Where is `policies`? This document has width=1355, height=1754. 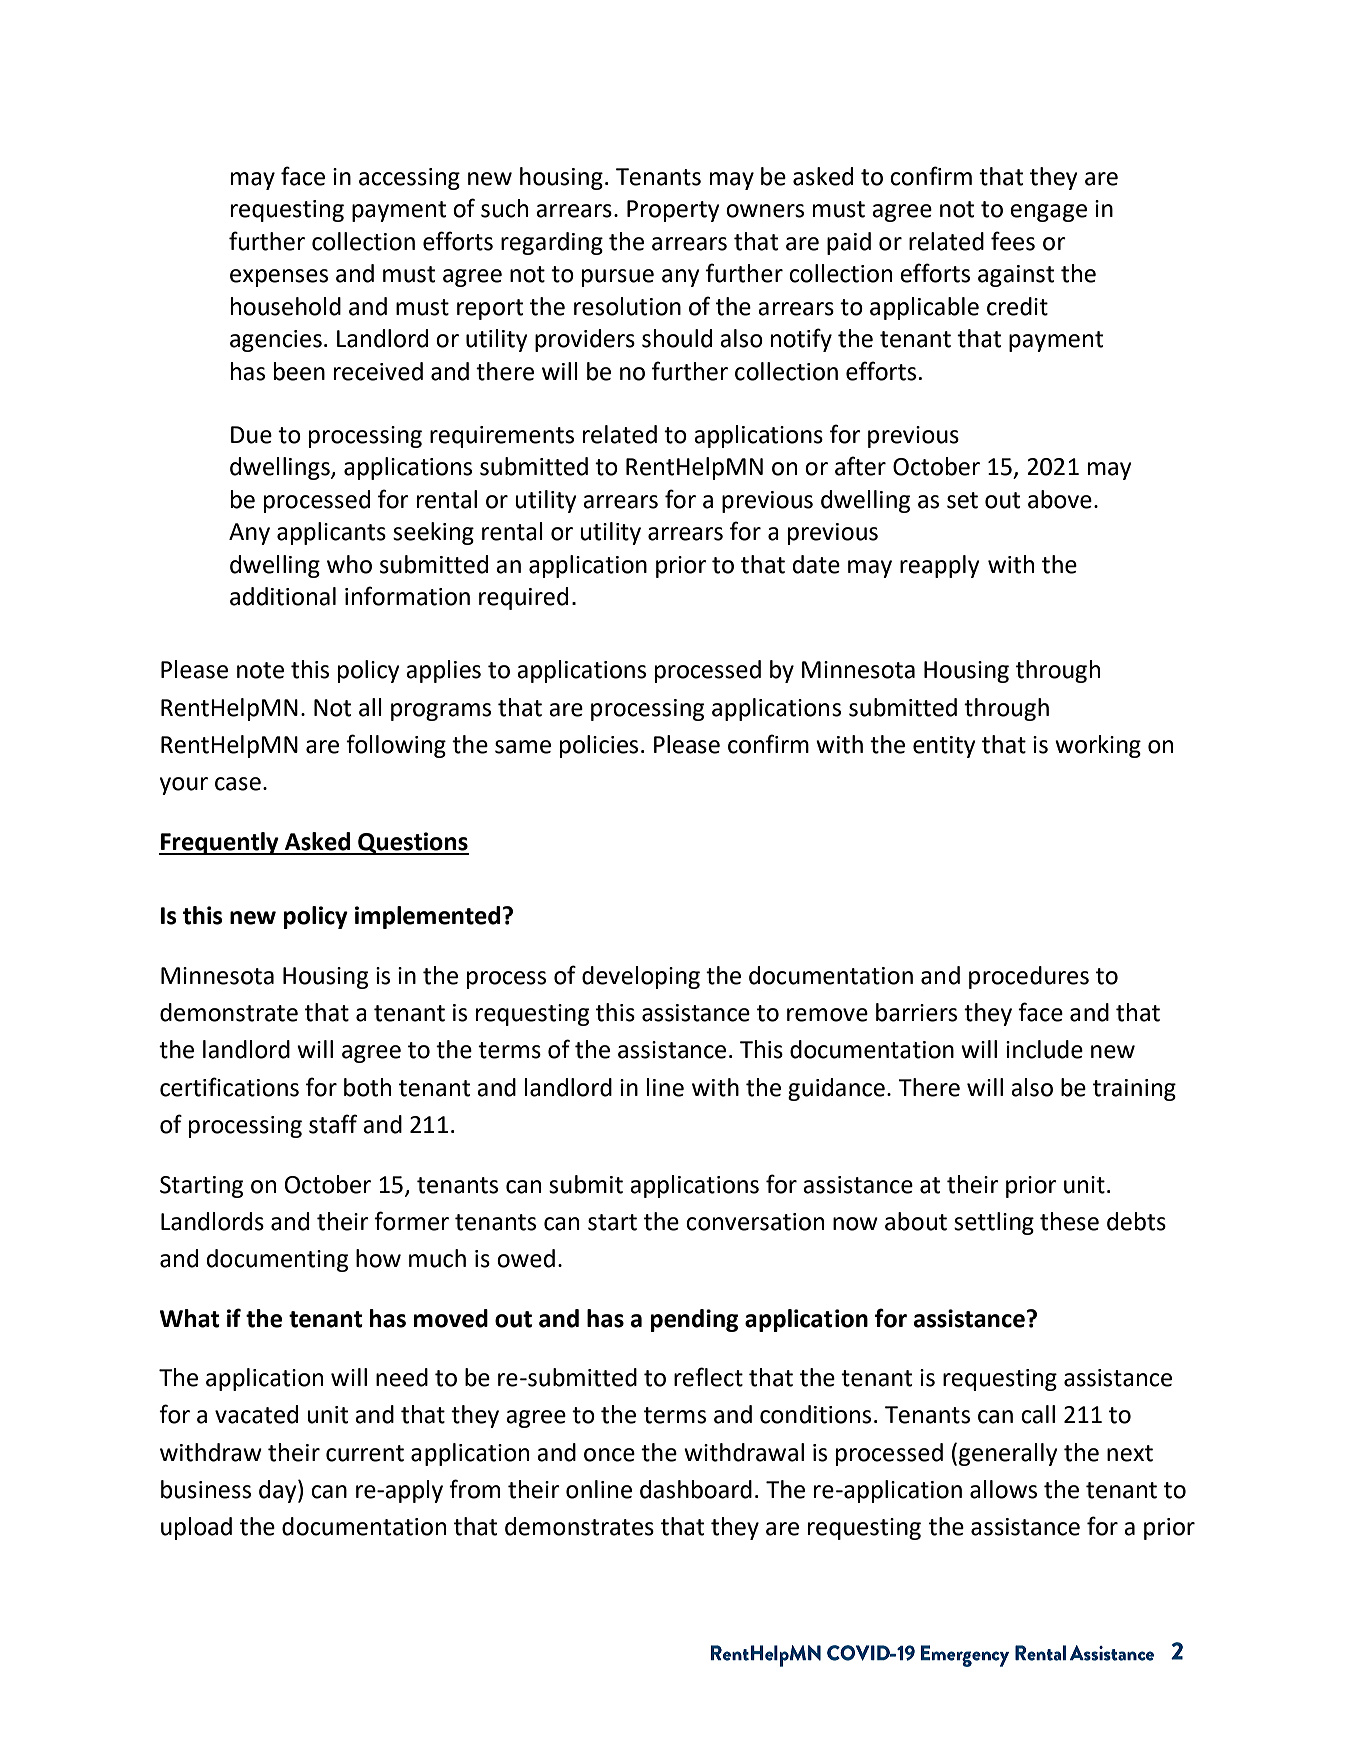
policies is located at coordinates (599, 746).
